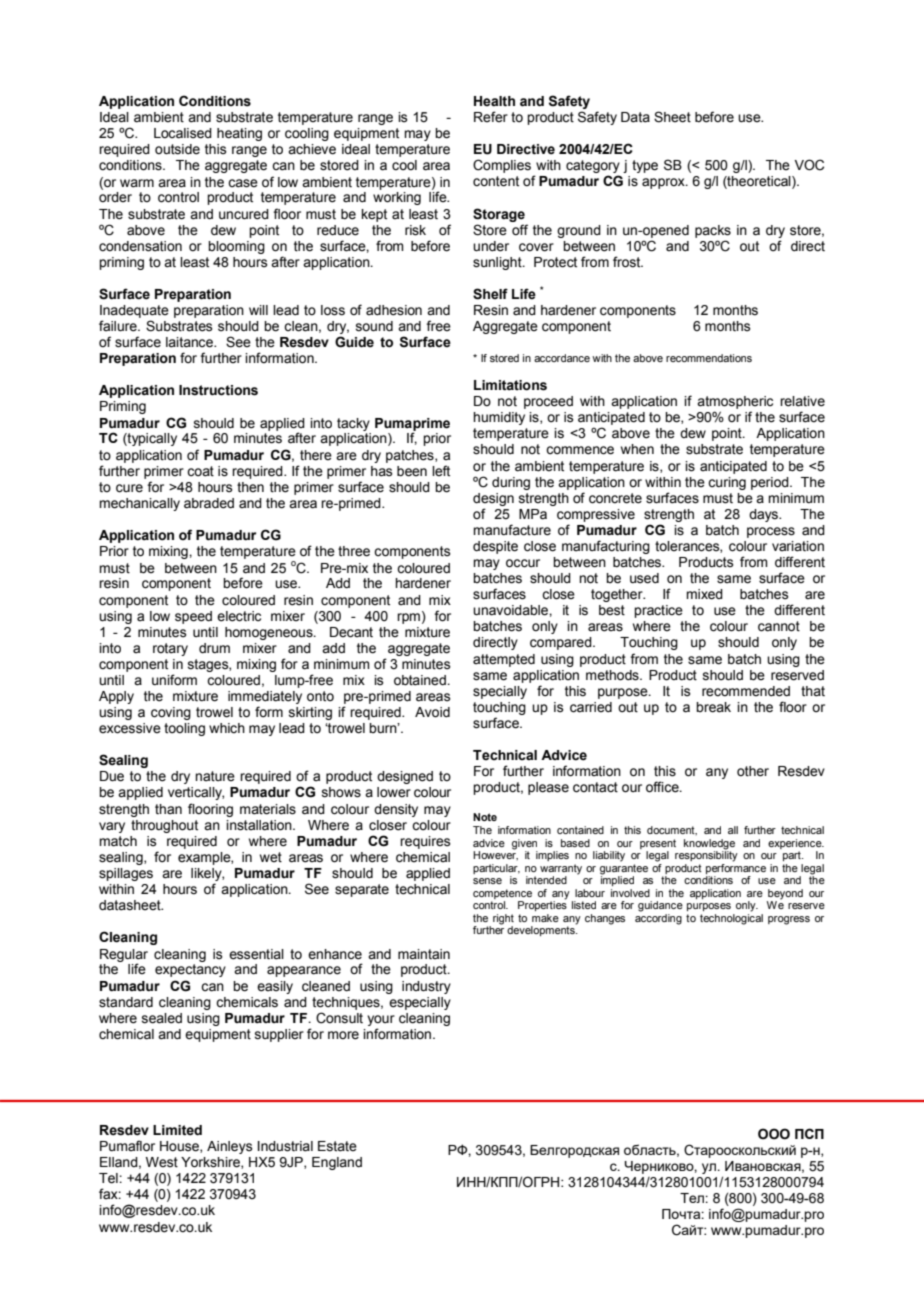 This screenshot has height=1308, width=924. What do you see at coordinates (177, 1130) in the screenshot?
I see `Limited` at bounding box center [177, 1130].
